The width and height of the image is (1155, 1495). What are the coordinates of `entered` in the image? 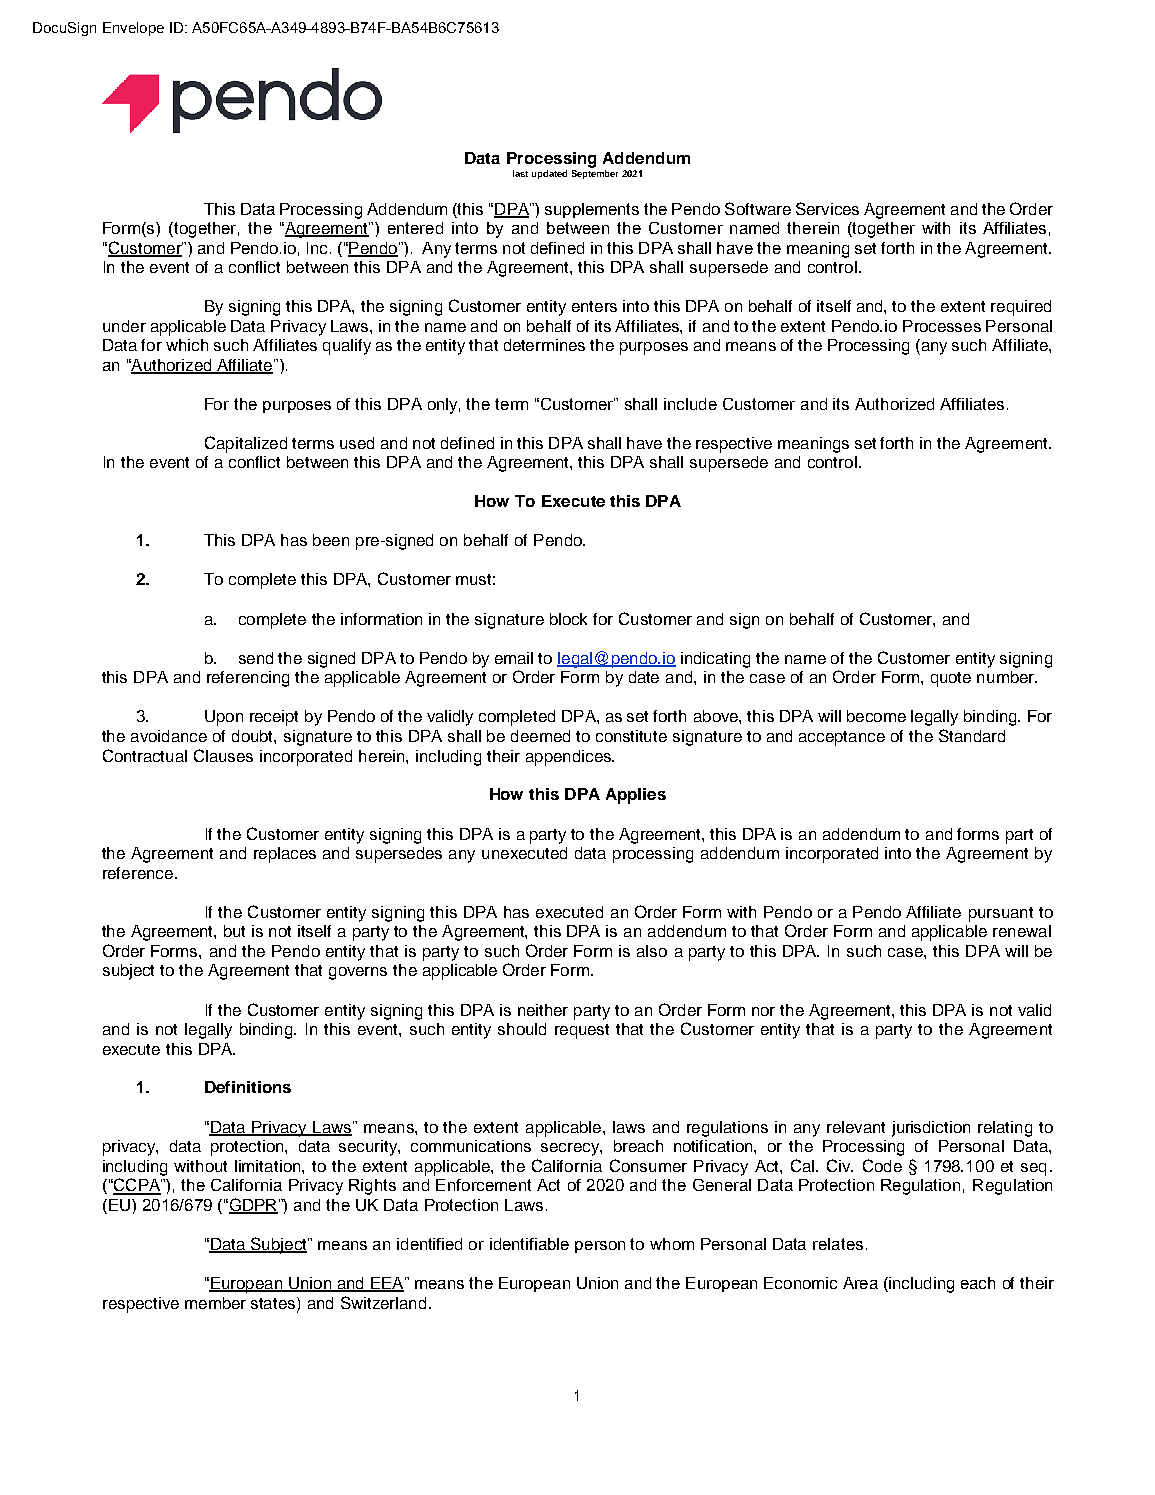 It's located at (415, 228).
